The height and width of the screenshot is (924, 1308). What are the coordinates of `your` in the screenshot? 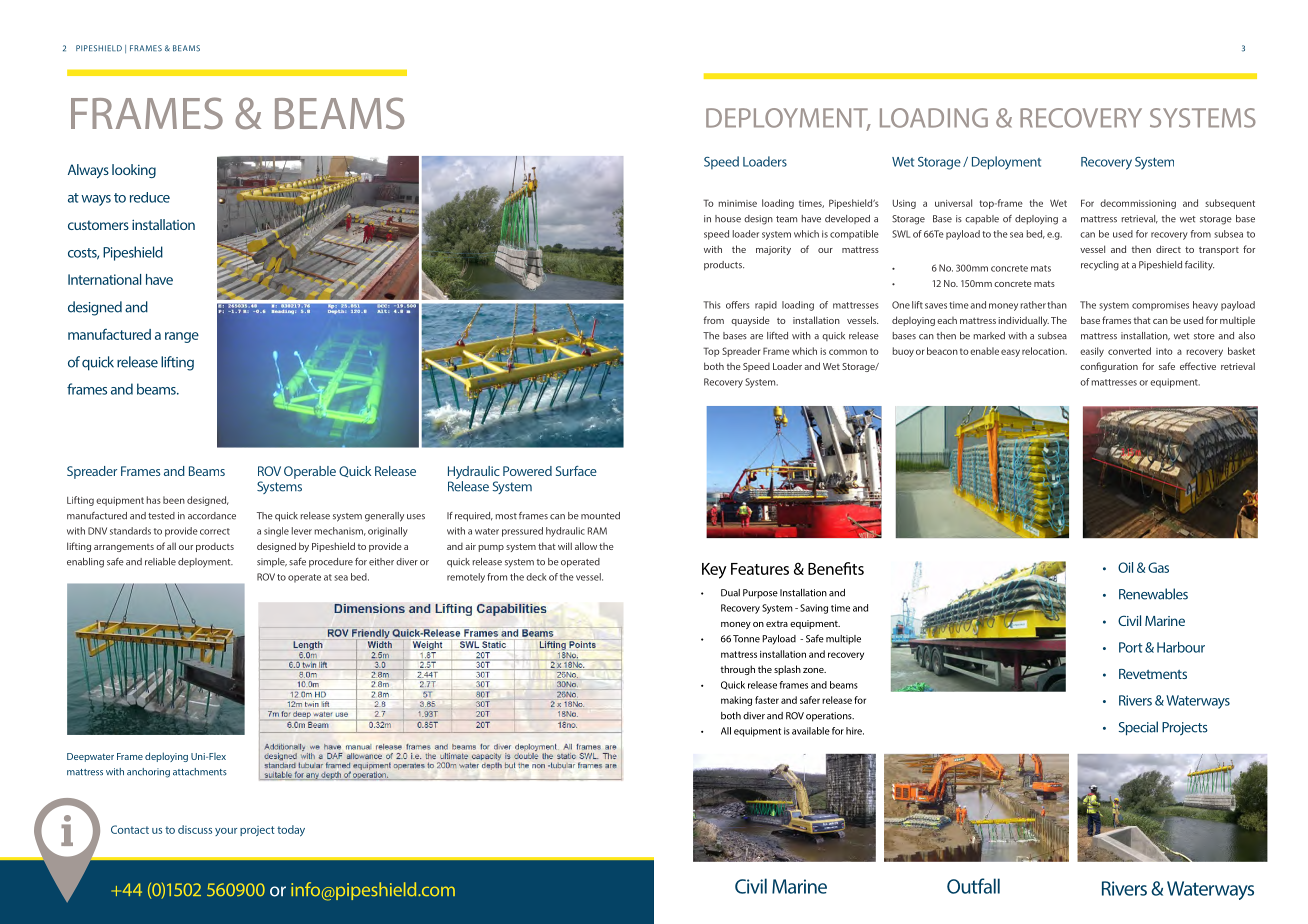 It's located at (226, 832).
